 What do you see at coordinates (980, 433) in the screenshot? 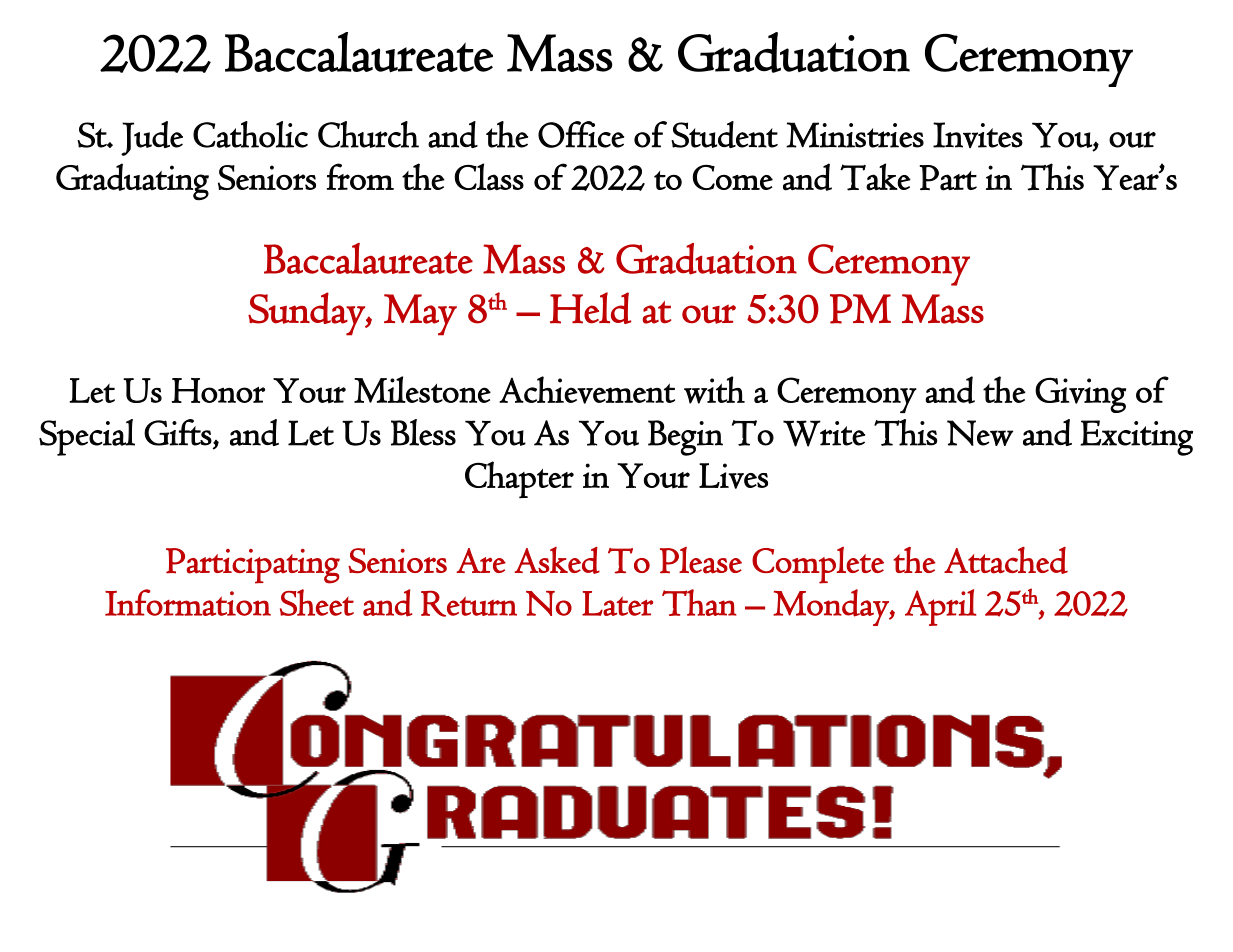
I see `New` at bounding box center [980, 433].
